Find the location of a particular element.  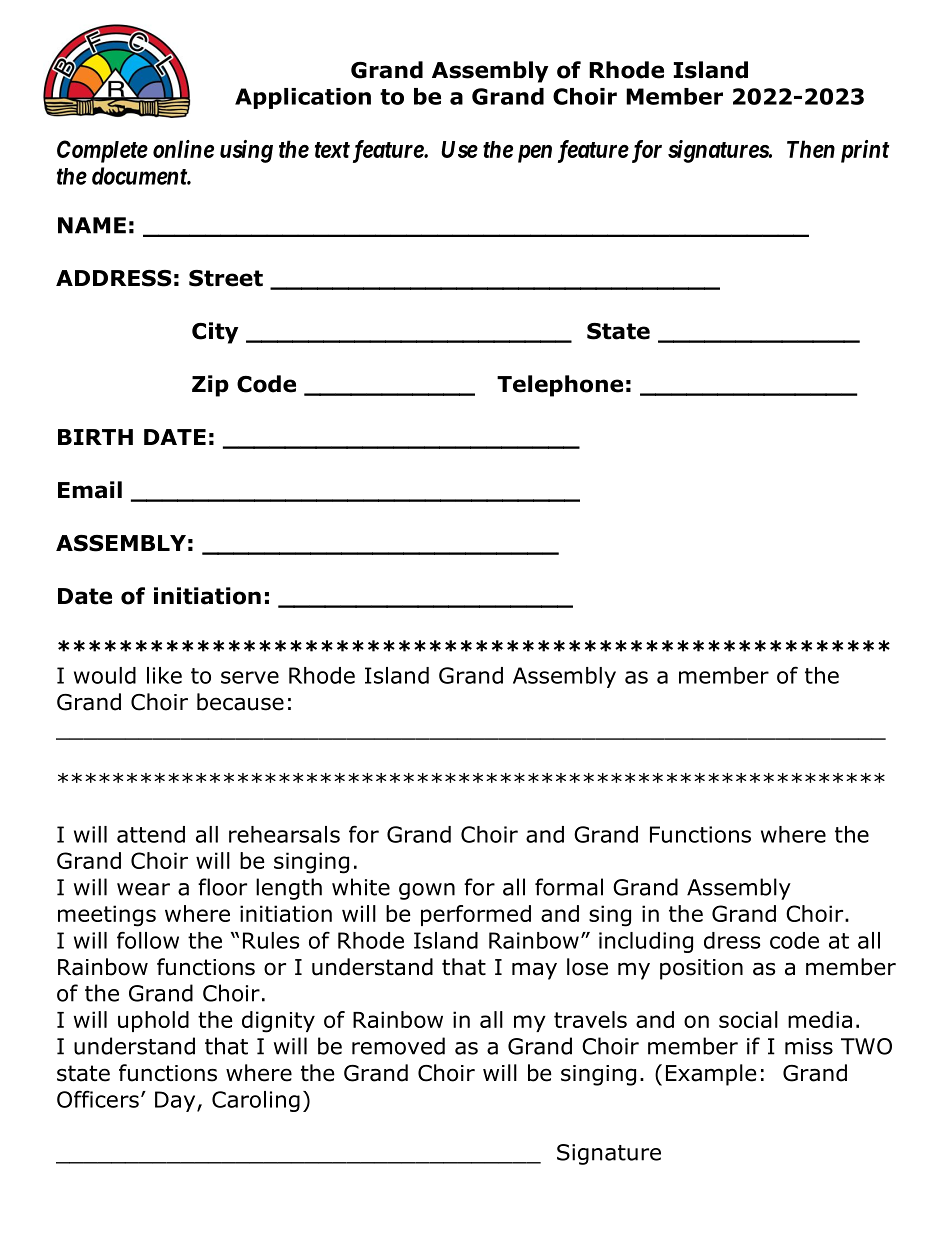

removed is located at coordinates (398, 1046).
